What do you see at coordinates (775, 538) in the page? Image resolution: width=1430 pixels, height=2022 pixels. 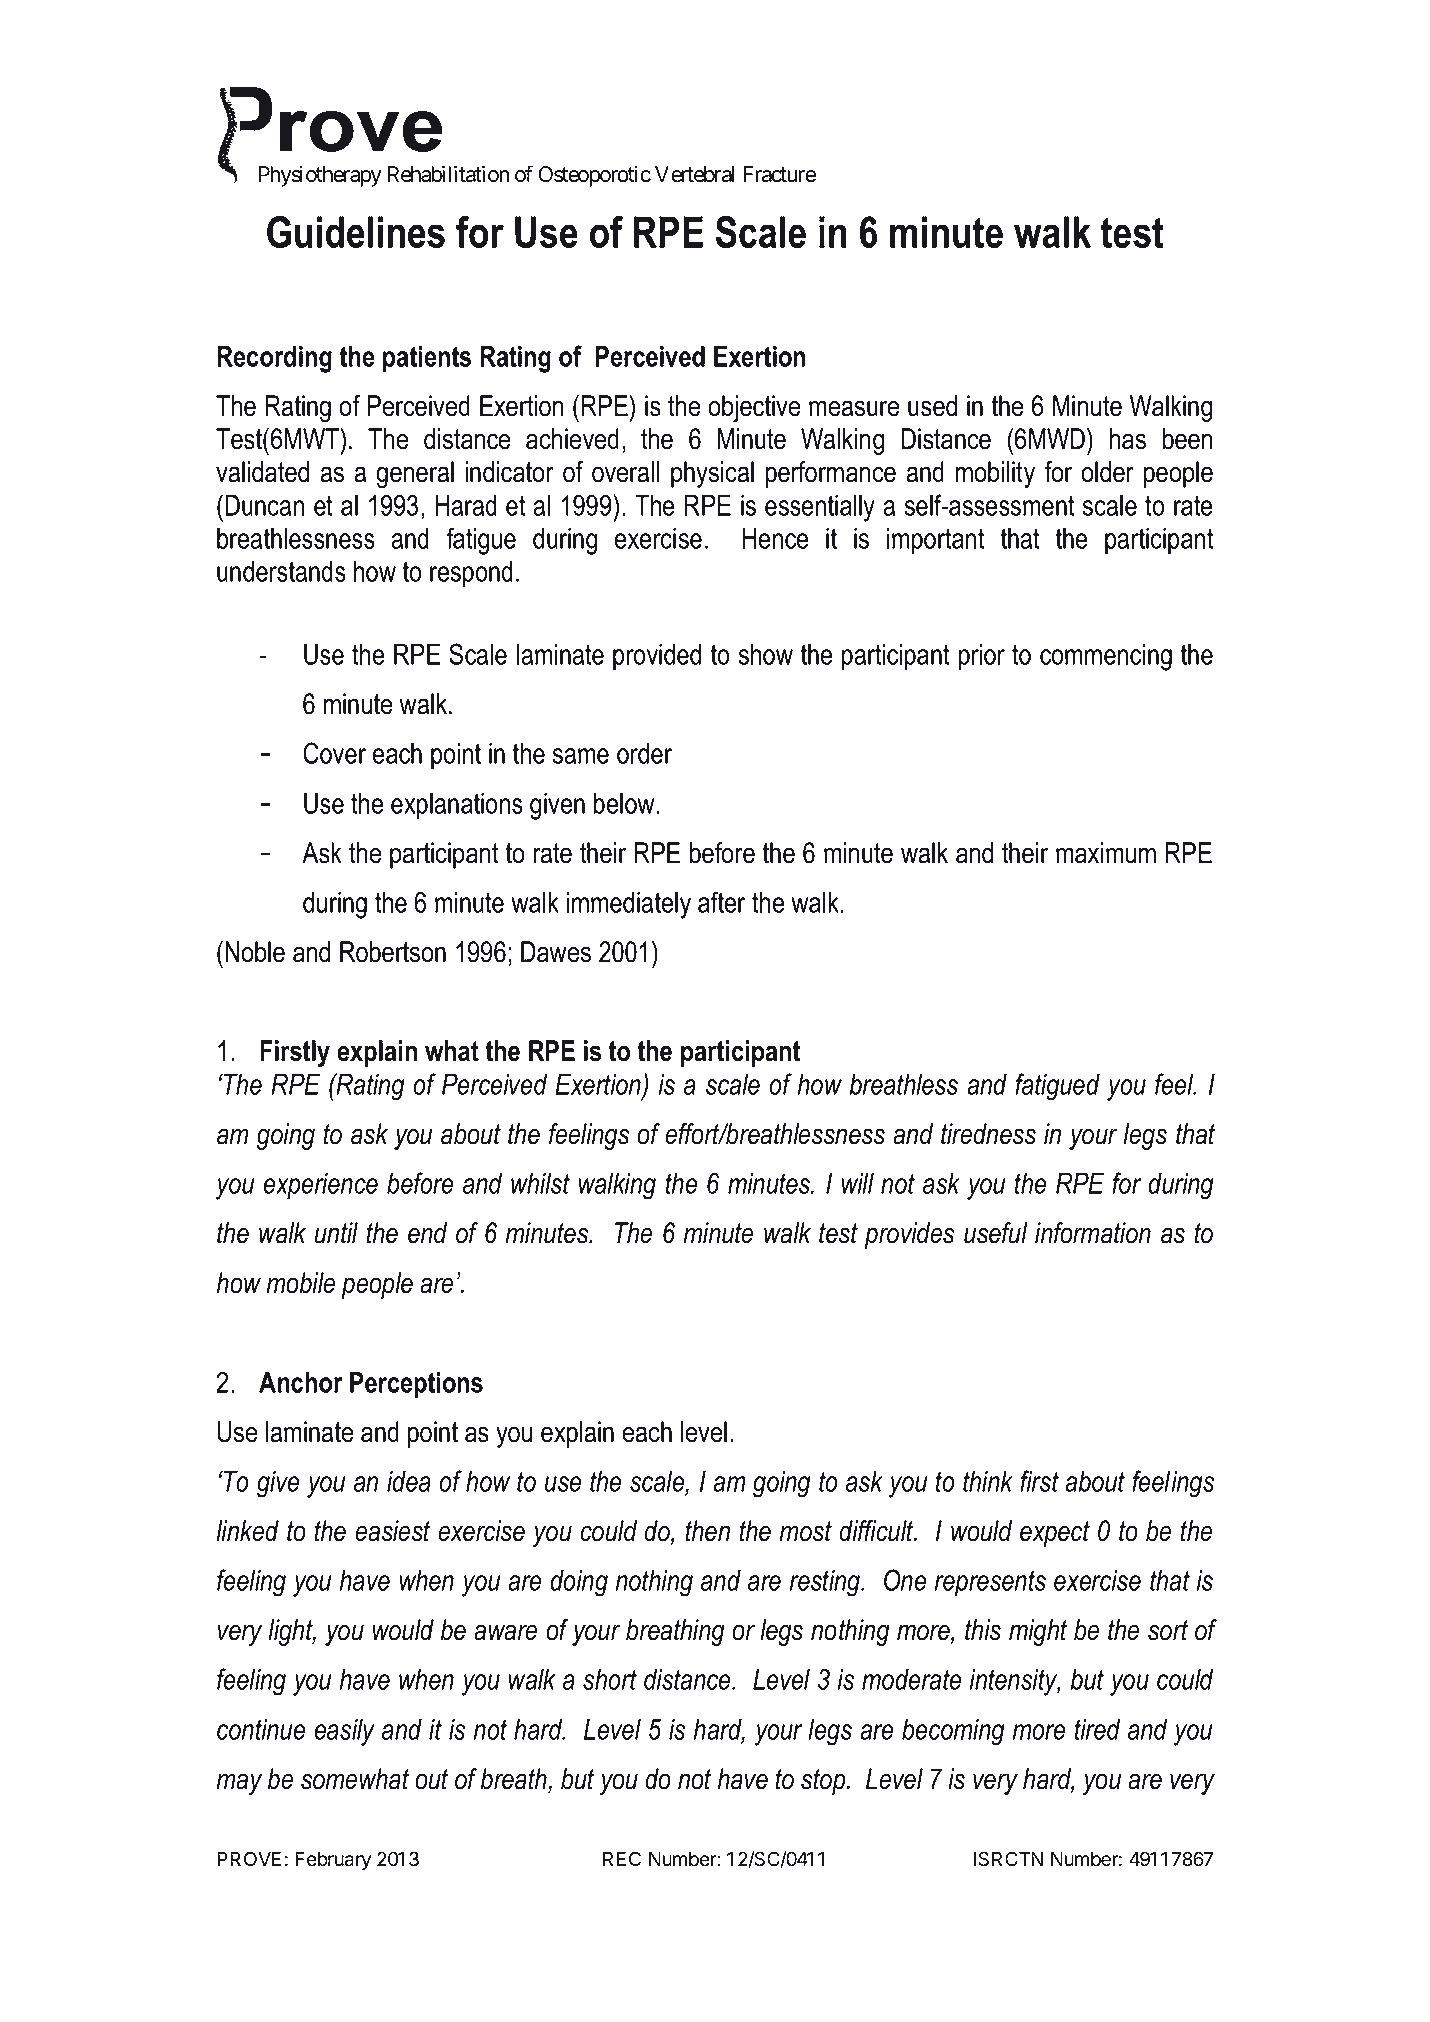 I see `Hence` at bounding box center [775, 538].
